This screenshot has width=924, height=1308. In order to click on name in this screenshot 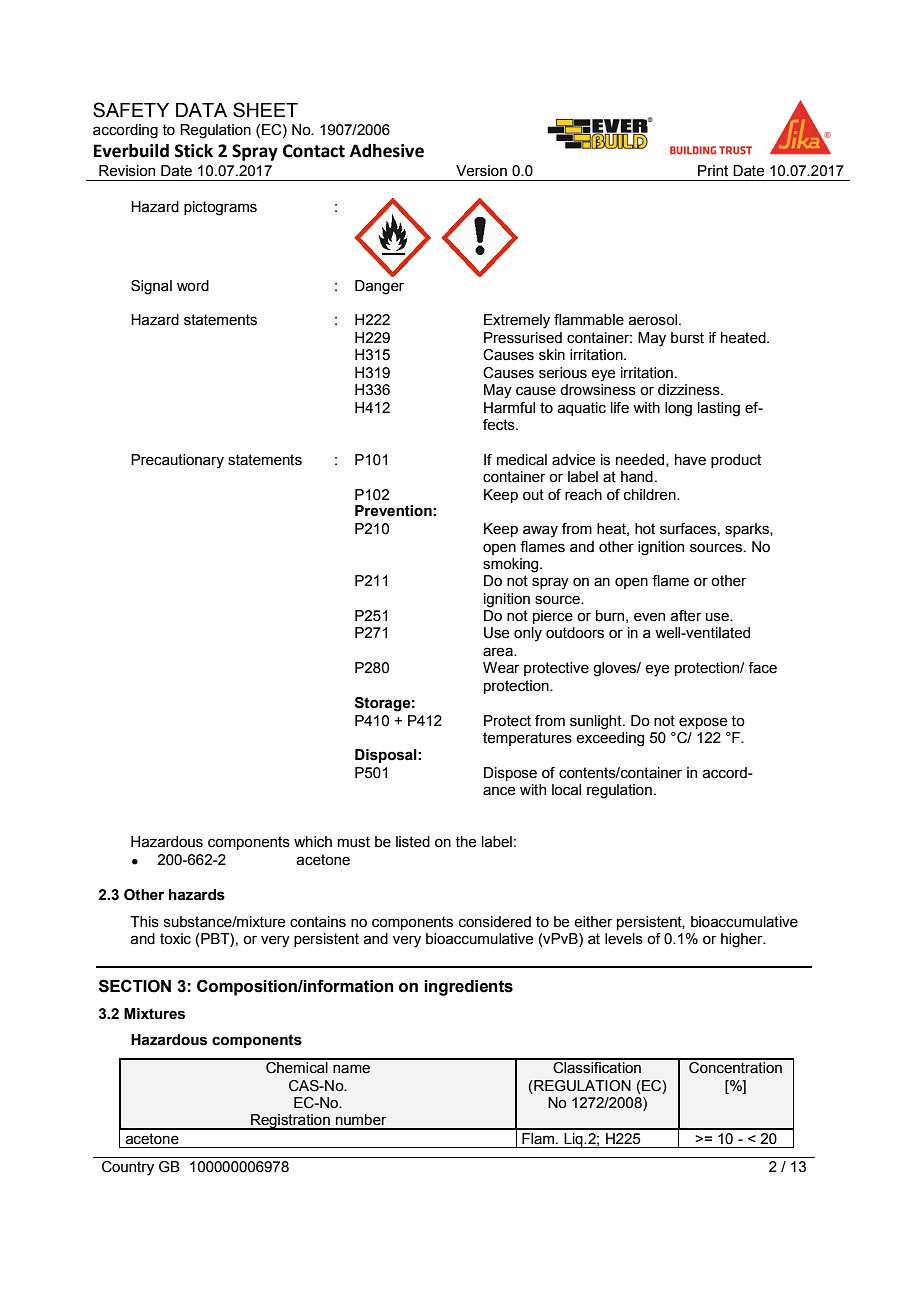, I will do `click(351, 1069)`.
